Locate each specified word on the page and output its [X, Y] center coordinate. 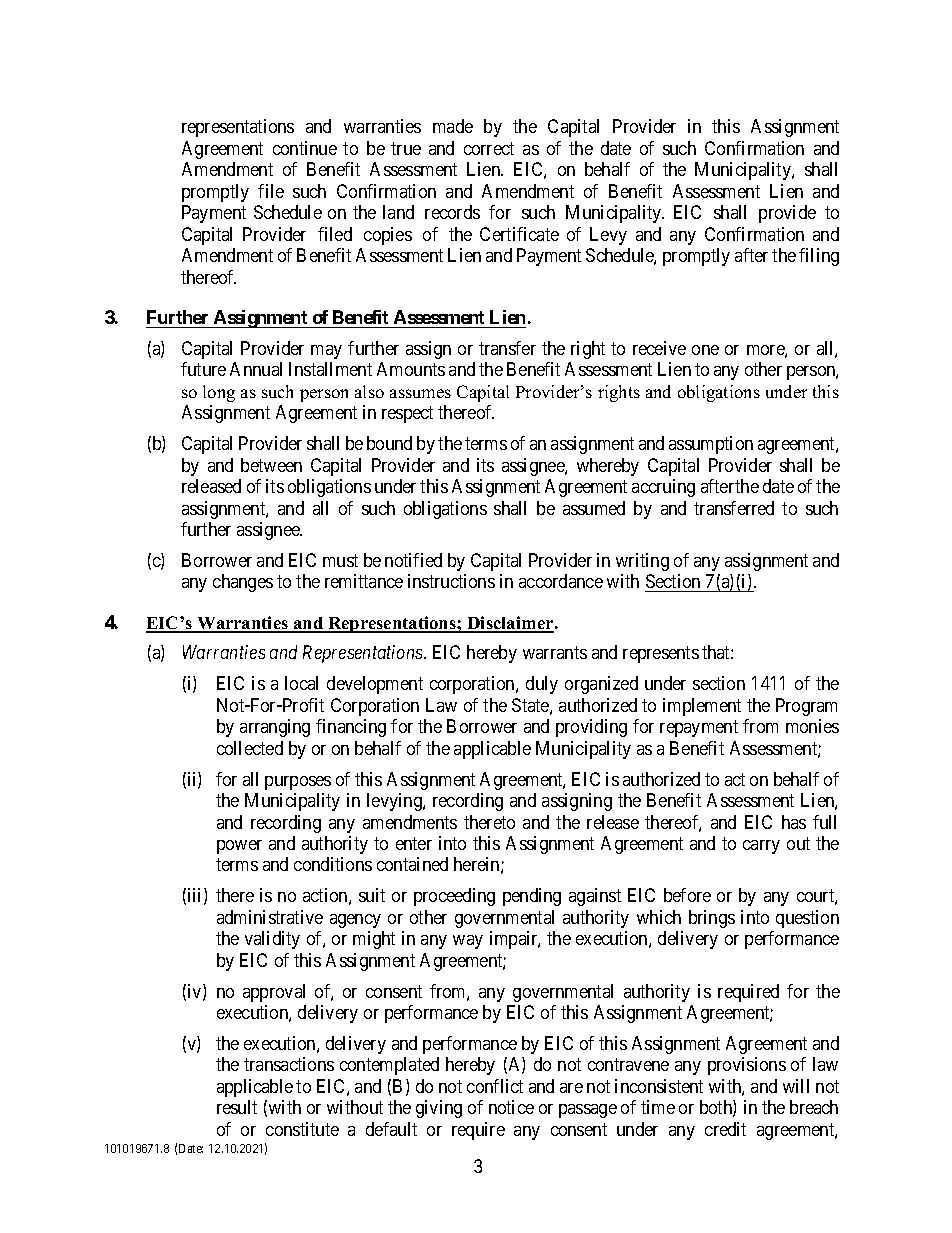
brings [712, 919]
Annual [256, 369]
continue [305, 148]
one [705, 350]
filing [819, 257]
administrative [270, 917]
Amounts [411, 369]
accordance [561, 581]
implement [702, 707]
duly [542, 685]
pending [532, 897]
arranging [275, 728]
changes [243, 583]
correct [489, 148]
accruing [663, 488]
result [237, 1107]
